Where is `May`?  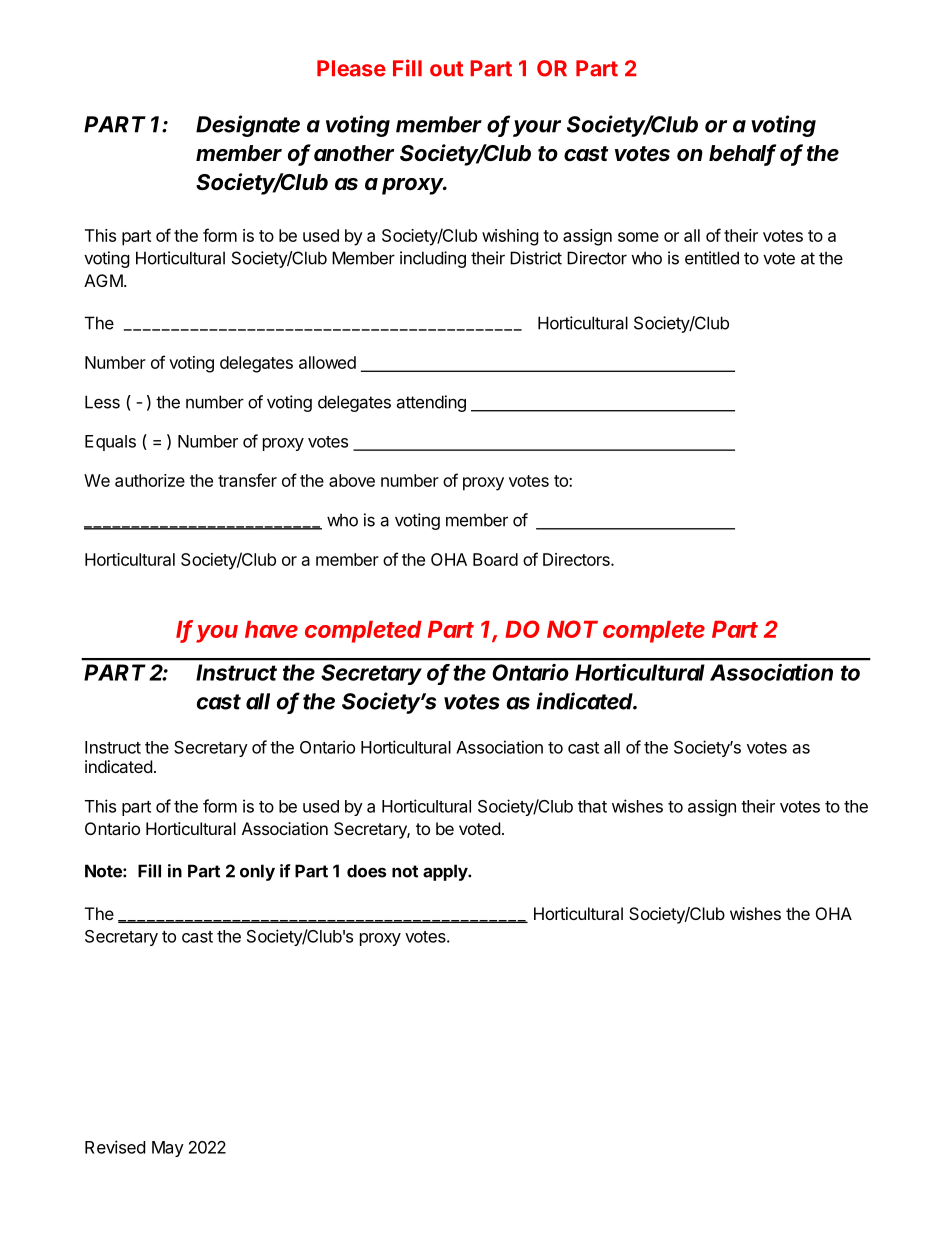 May is located at coordinates (168, 1149).
